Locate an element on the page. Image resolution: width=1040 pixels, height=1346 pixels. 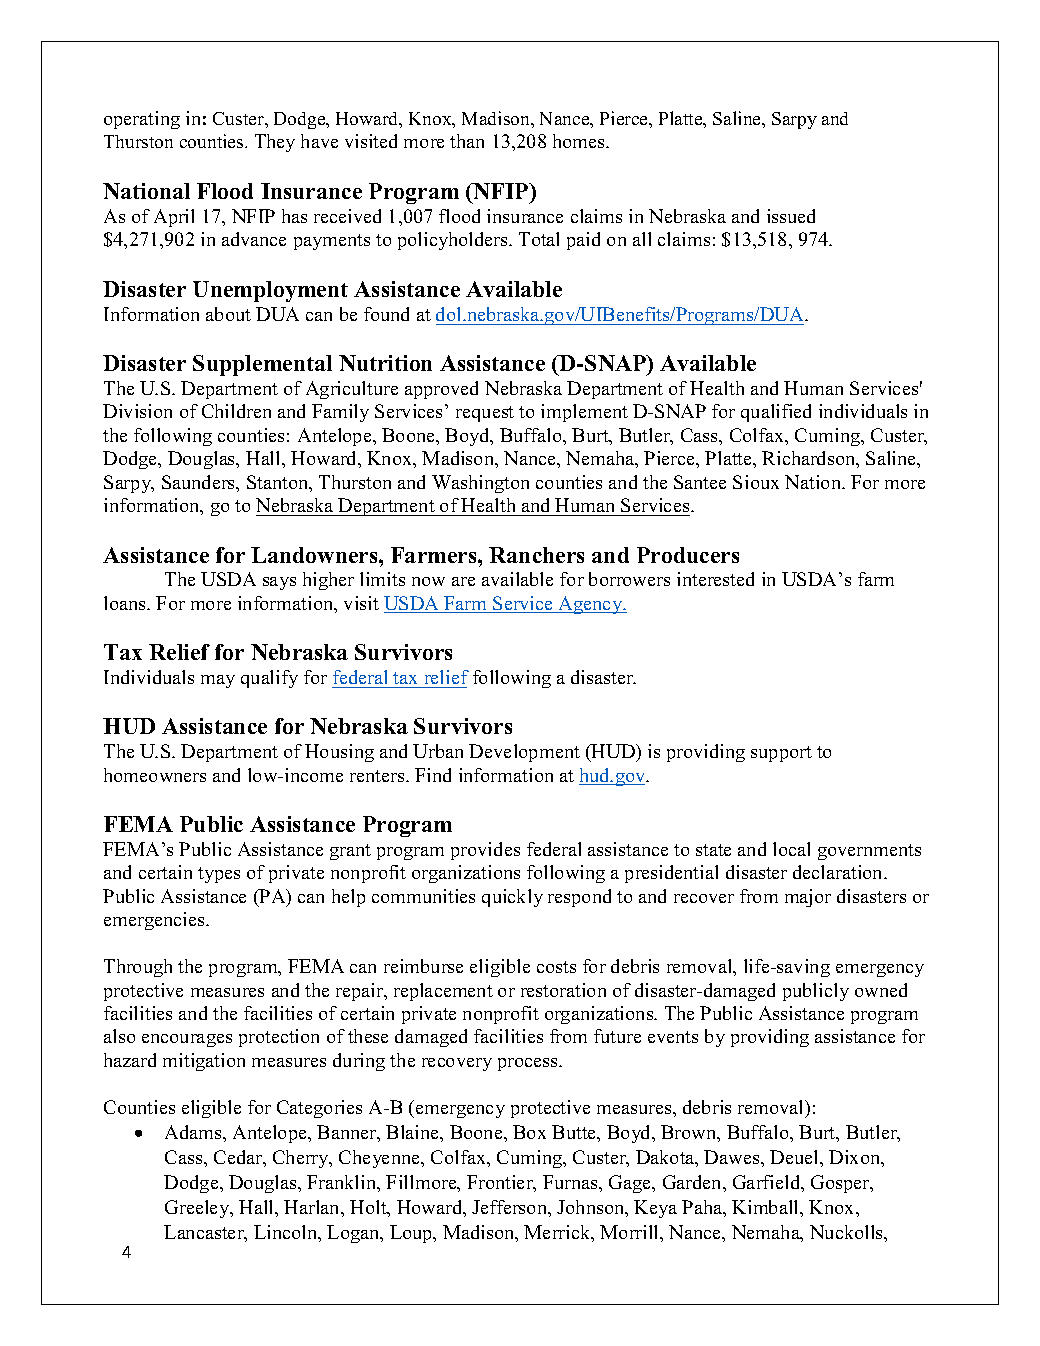
may is located at coordinates (218, 681).
